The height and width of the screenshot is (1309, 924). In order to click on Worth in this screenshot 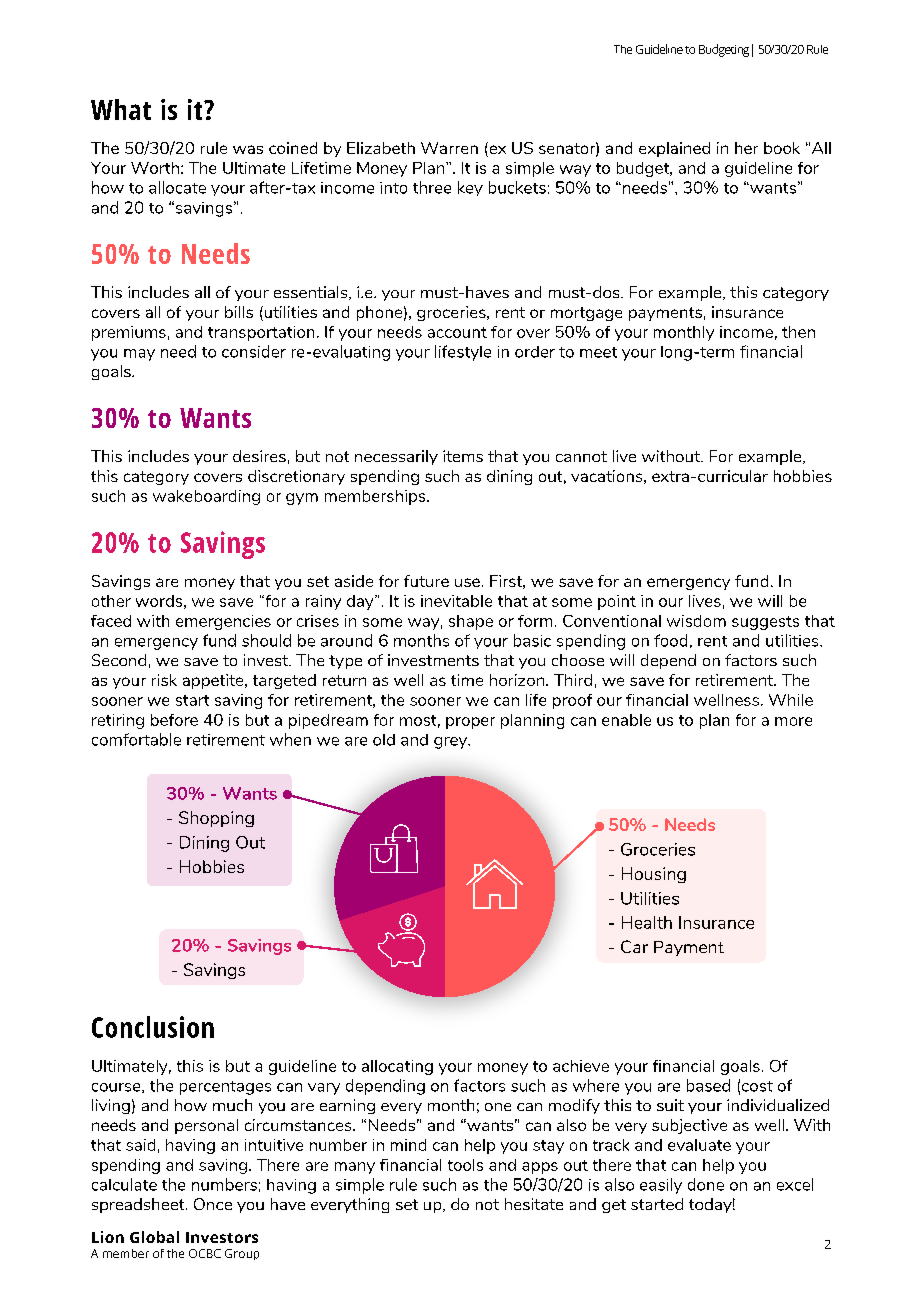, I will do `click(155, 168)`.
